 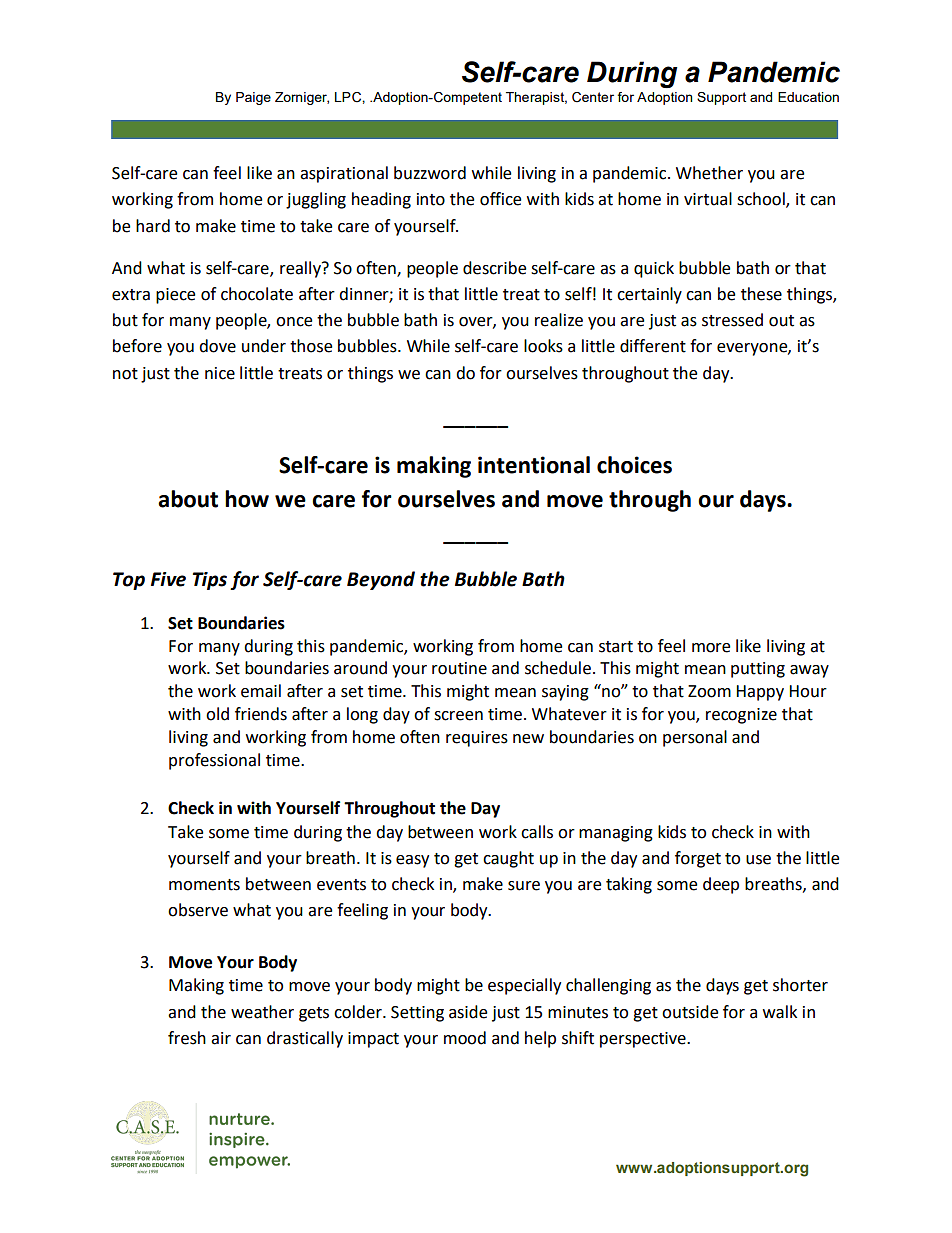 I want to click on choices, so click(x=634, y=465).
